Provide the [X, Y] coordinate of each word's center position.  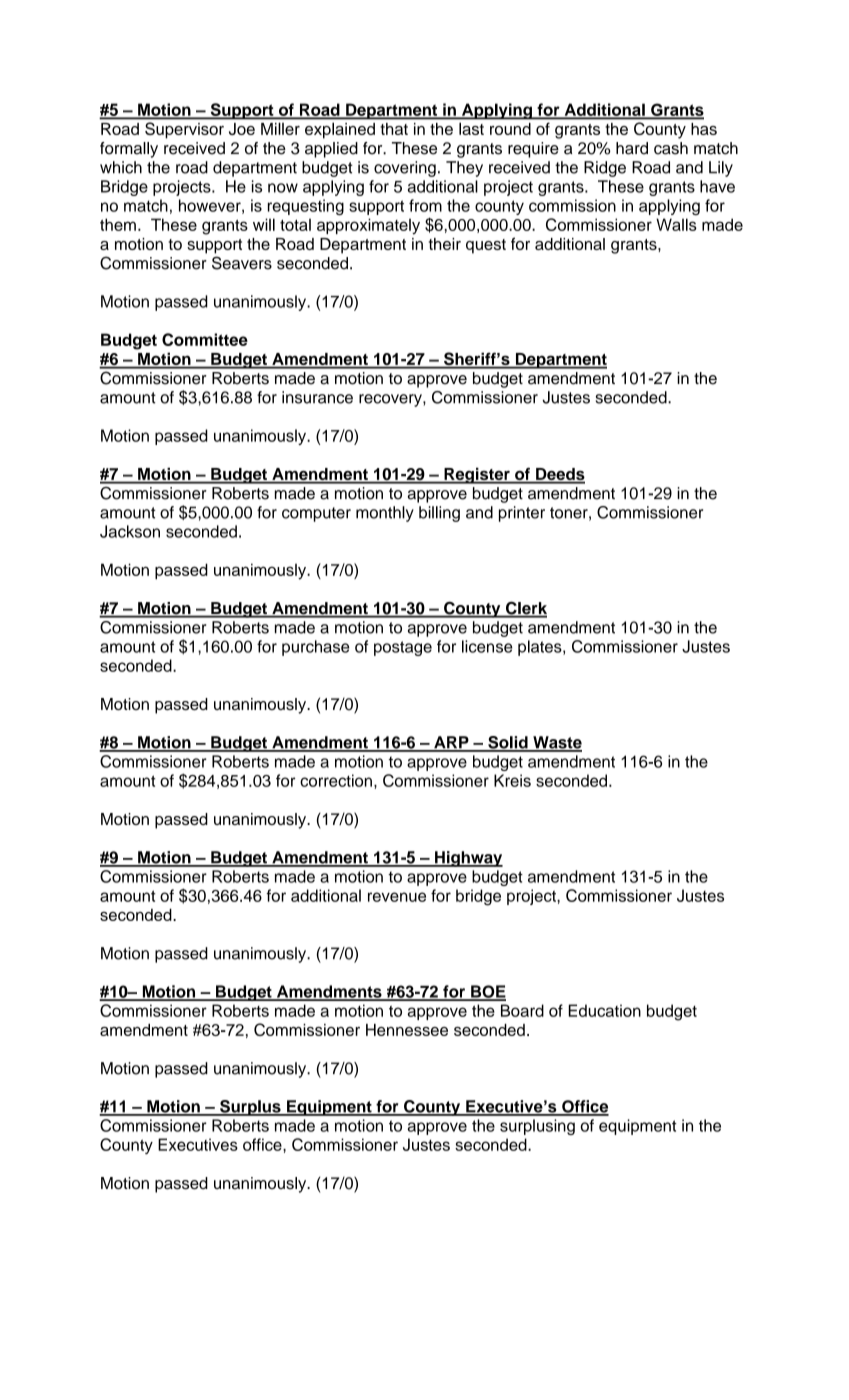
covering [405, 169]
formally [129, 150]
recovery [391, 400]
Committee [205, 339]
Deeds [559, 475]
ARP [451, 743]
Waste [556, 743]
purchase [315, 648]
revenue [397, 897]
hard [632, 148]
